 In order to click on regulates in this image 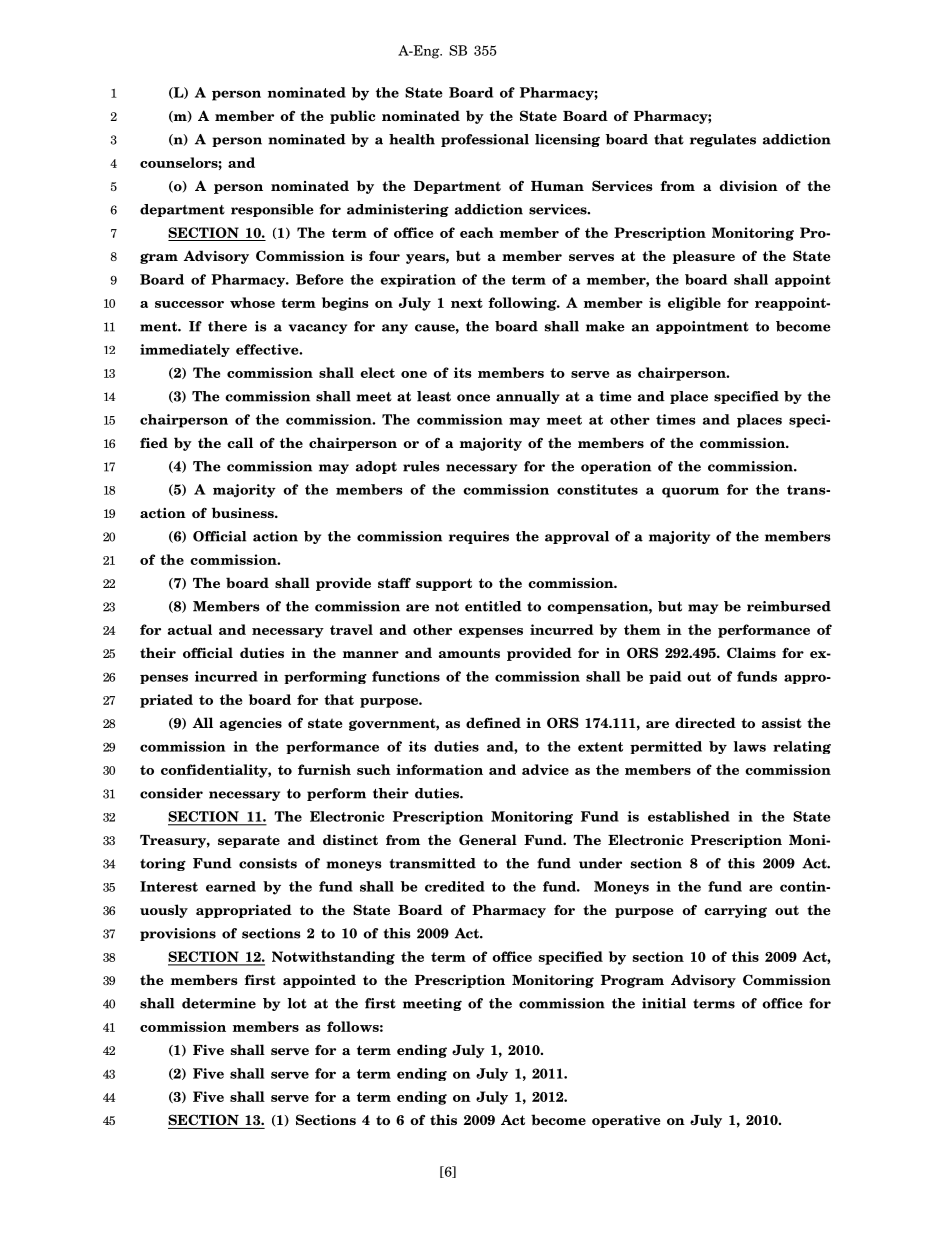, I will do `click(723, 140)`.
